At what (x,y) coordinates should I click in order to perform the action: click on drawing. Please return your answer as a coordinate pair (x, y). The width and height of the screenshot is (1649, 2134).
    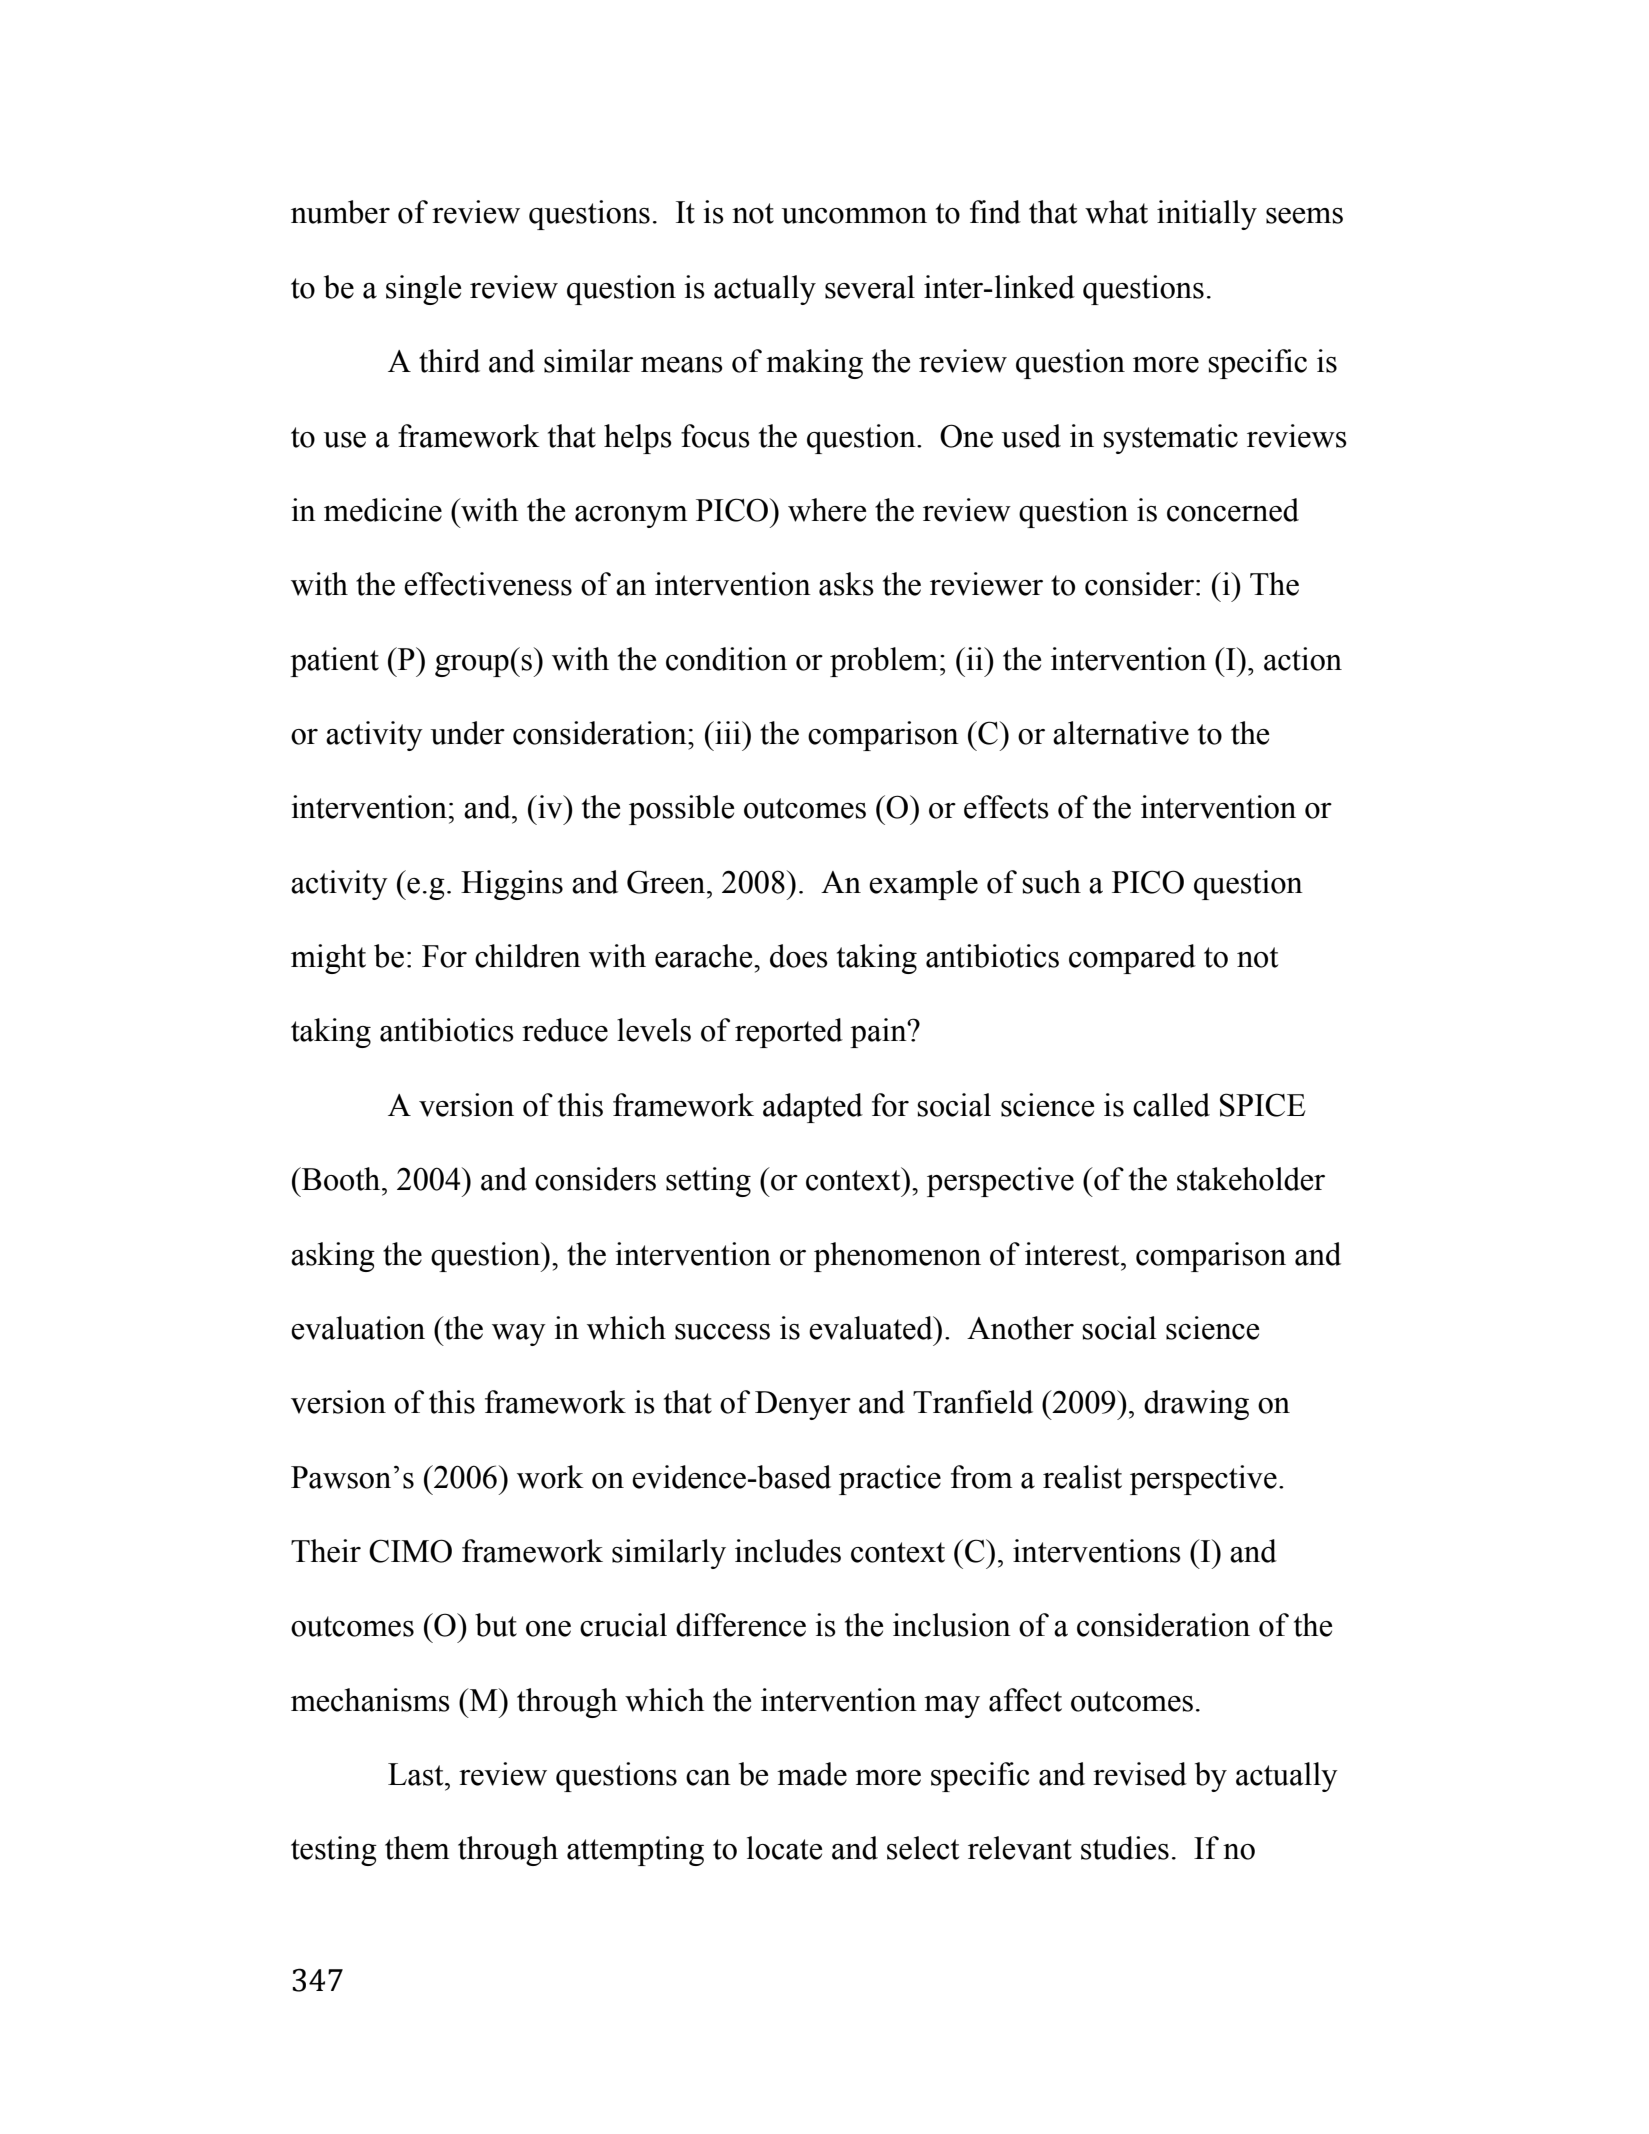
    Looking at the image, I should click on (1196, 1405).
